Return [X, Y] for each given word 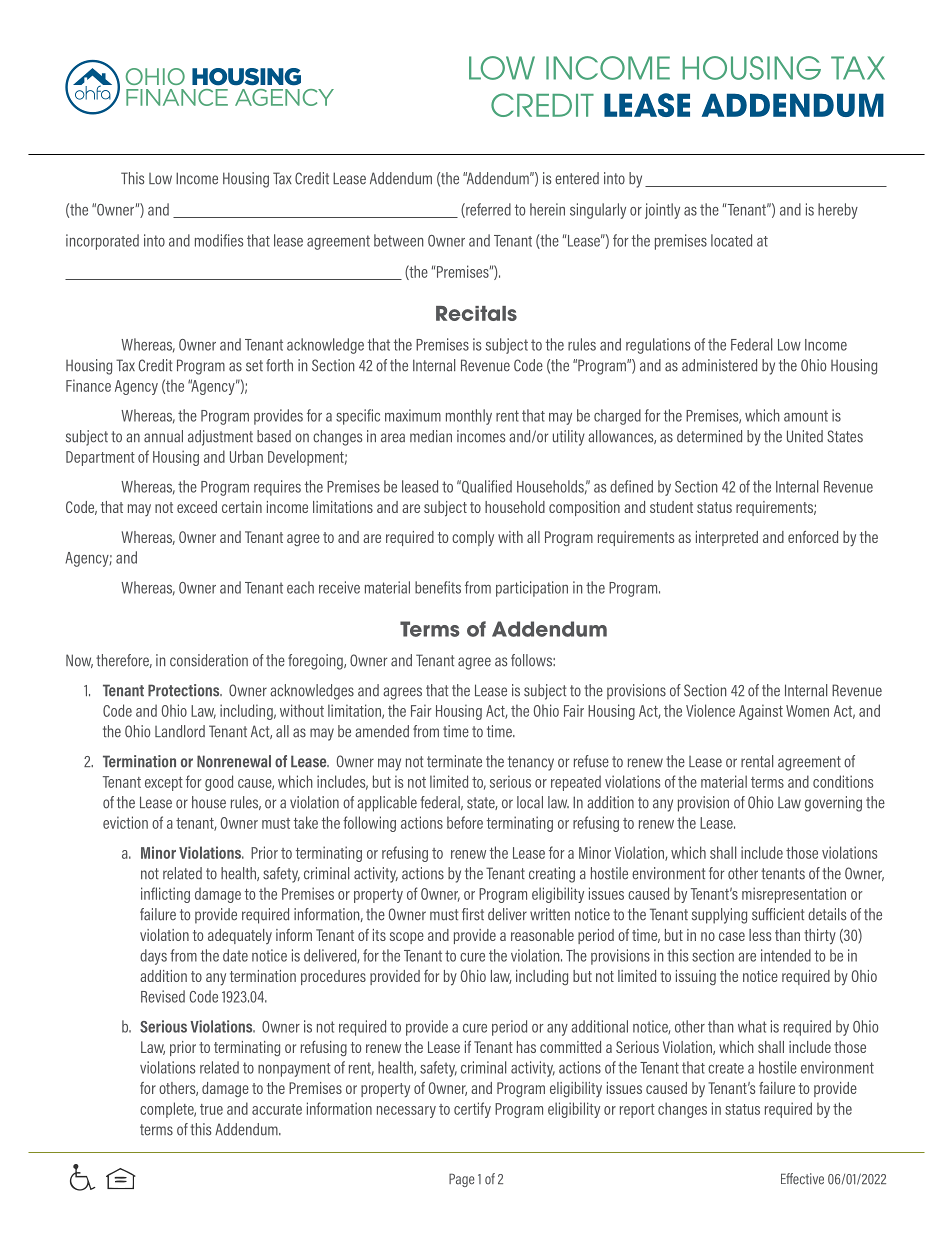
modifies [219, 240]
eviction [125, 822]
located [731, 240]
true [211, 1109]
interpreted [727, 538]
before [465, 822]
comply [473, 539]
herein [547, 209]
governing [833, 804]
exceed [197, 507]
